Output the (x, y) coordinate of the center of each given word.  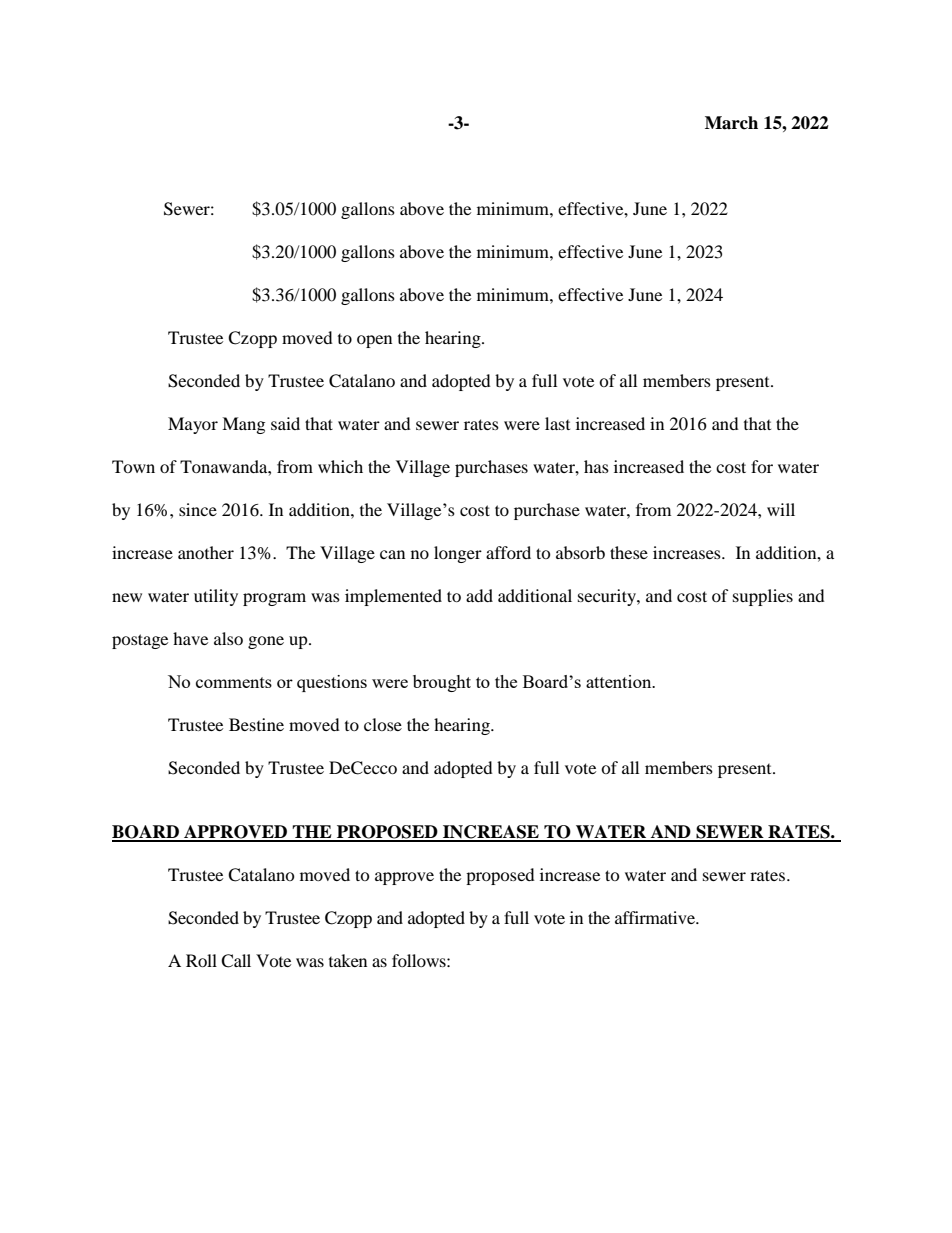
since (198, 509)
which (340, 466)
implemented (393, 597)
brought (442, 683)
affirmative (656, 917)
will (781, 509)
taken (348, 960)
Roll (201, 960)
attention (620, 681)
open (374, 341)
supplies (763, 597)
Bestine (256, 724)
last (557, 423)
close (383, 724)
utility (216, 597)
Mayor (193, 425)
